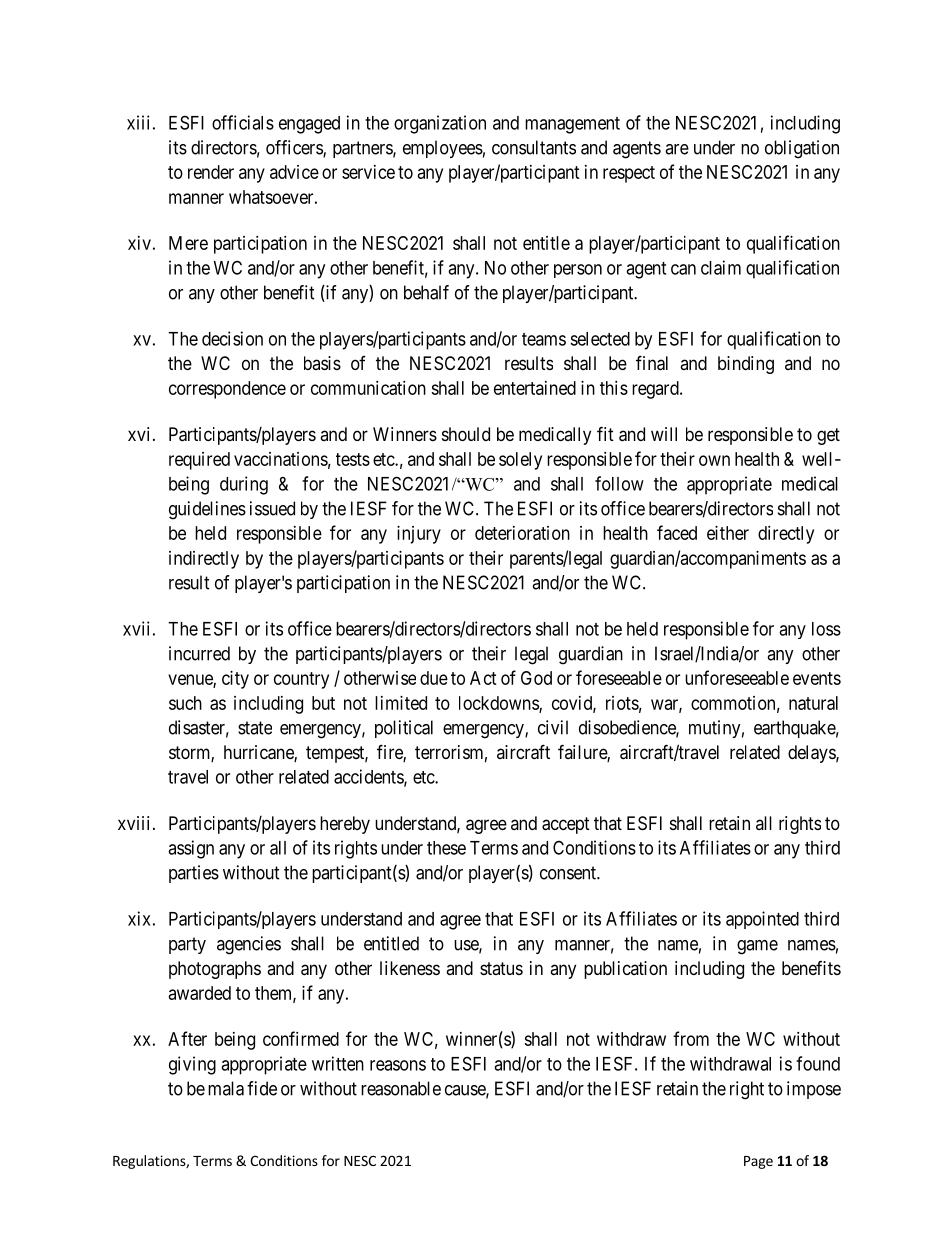  I want to click on mala, so click(226, 1088).
